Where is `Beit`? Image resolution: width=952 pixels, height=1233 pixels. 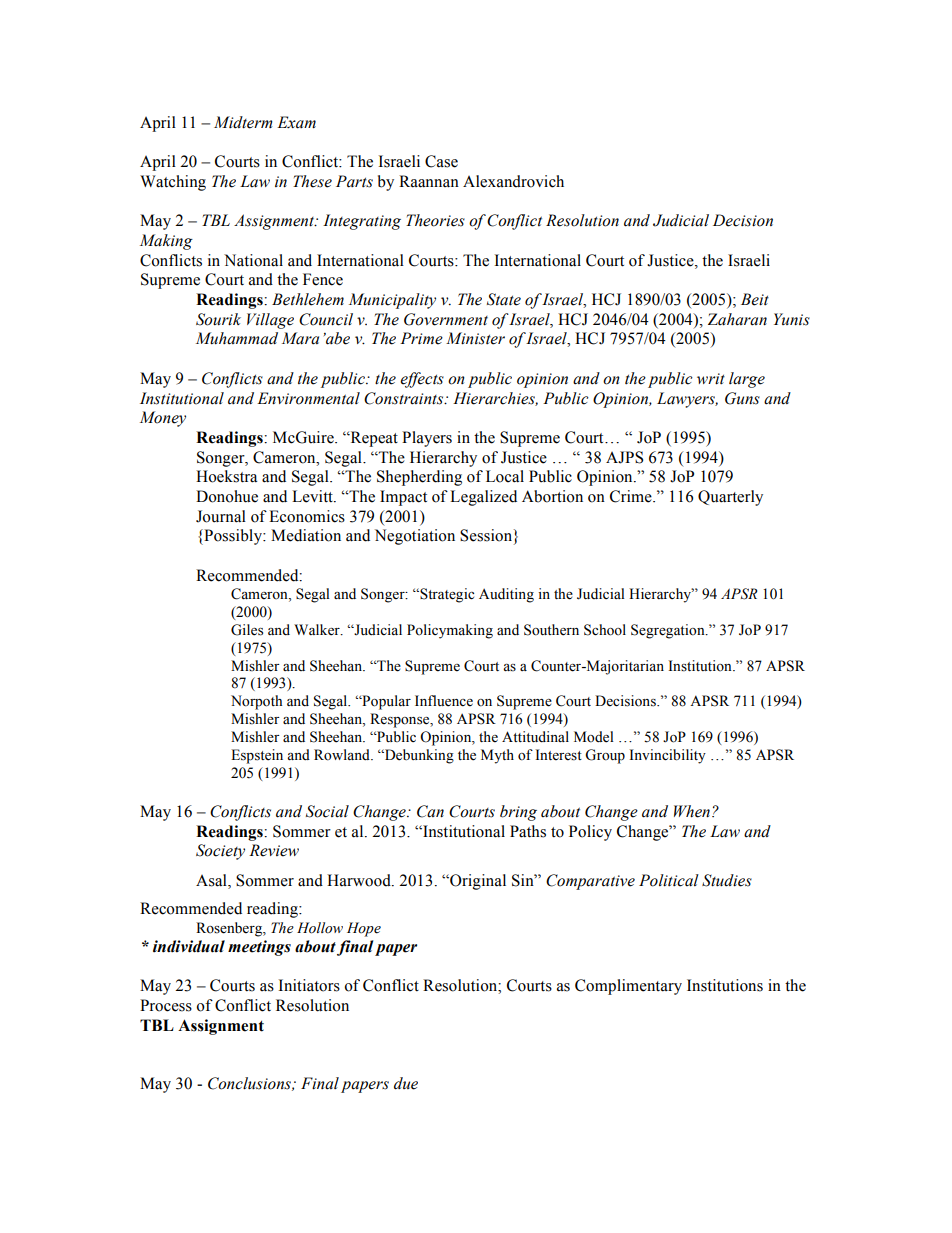 Beit is located at coordinates (755, 299).
